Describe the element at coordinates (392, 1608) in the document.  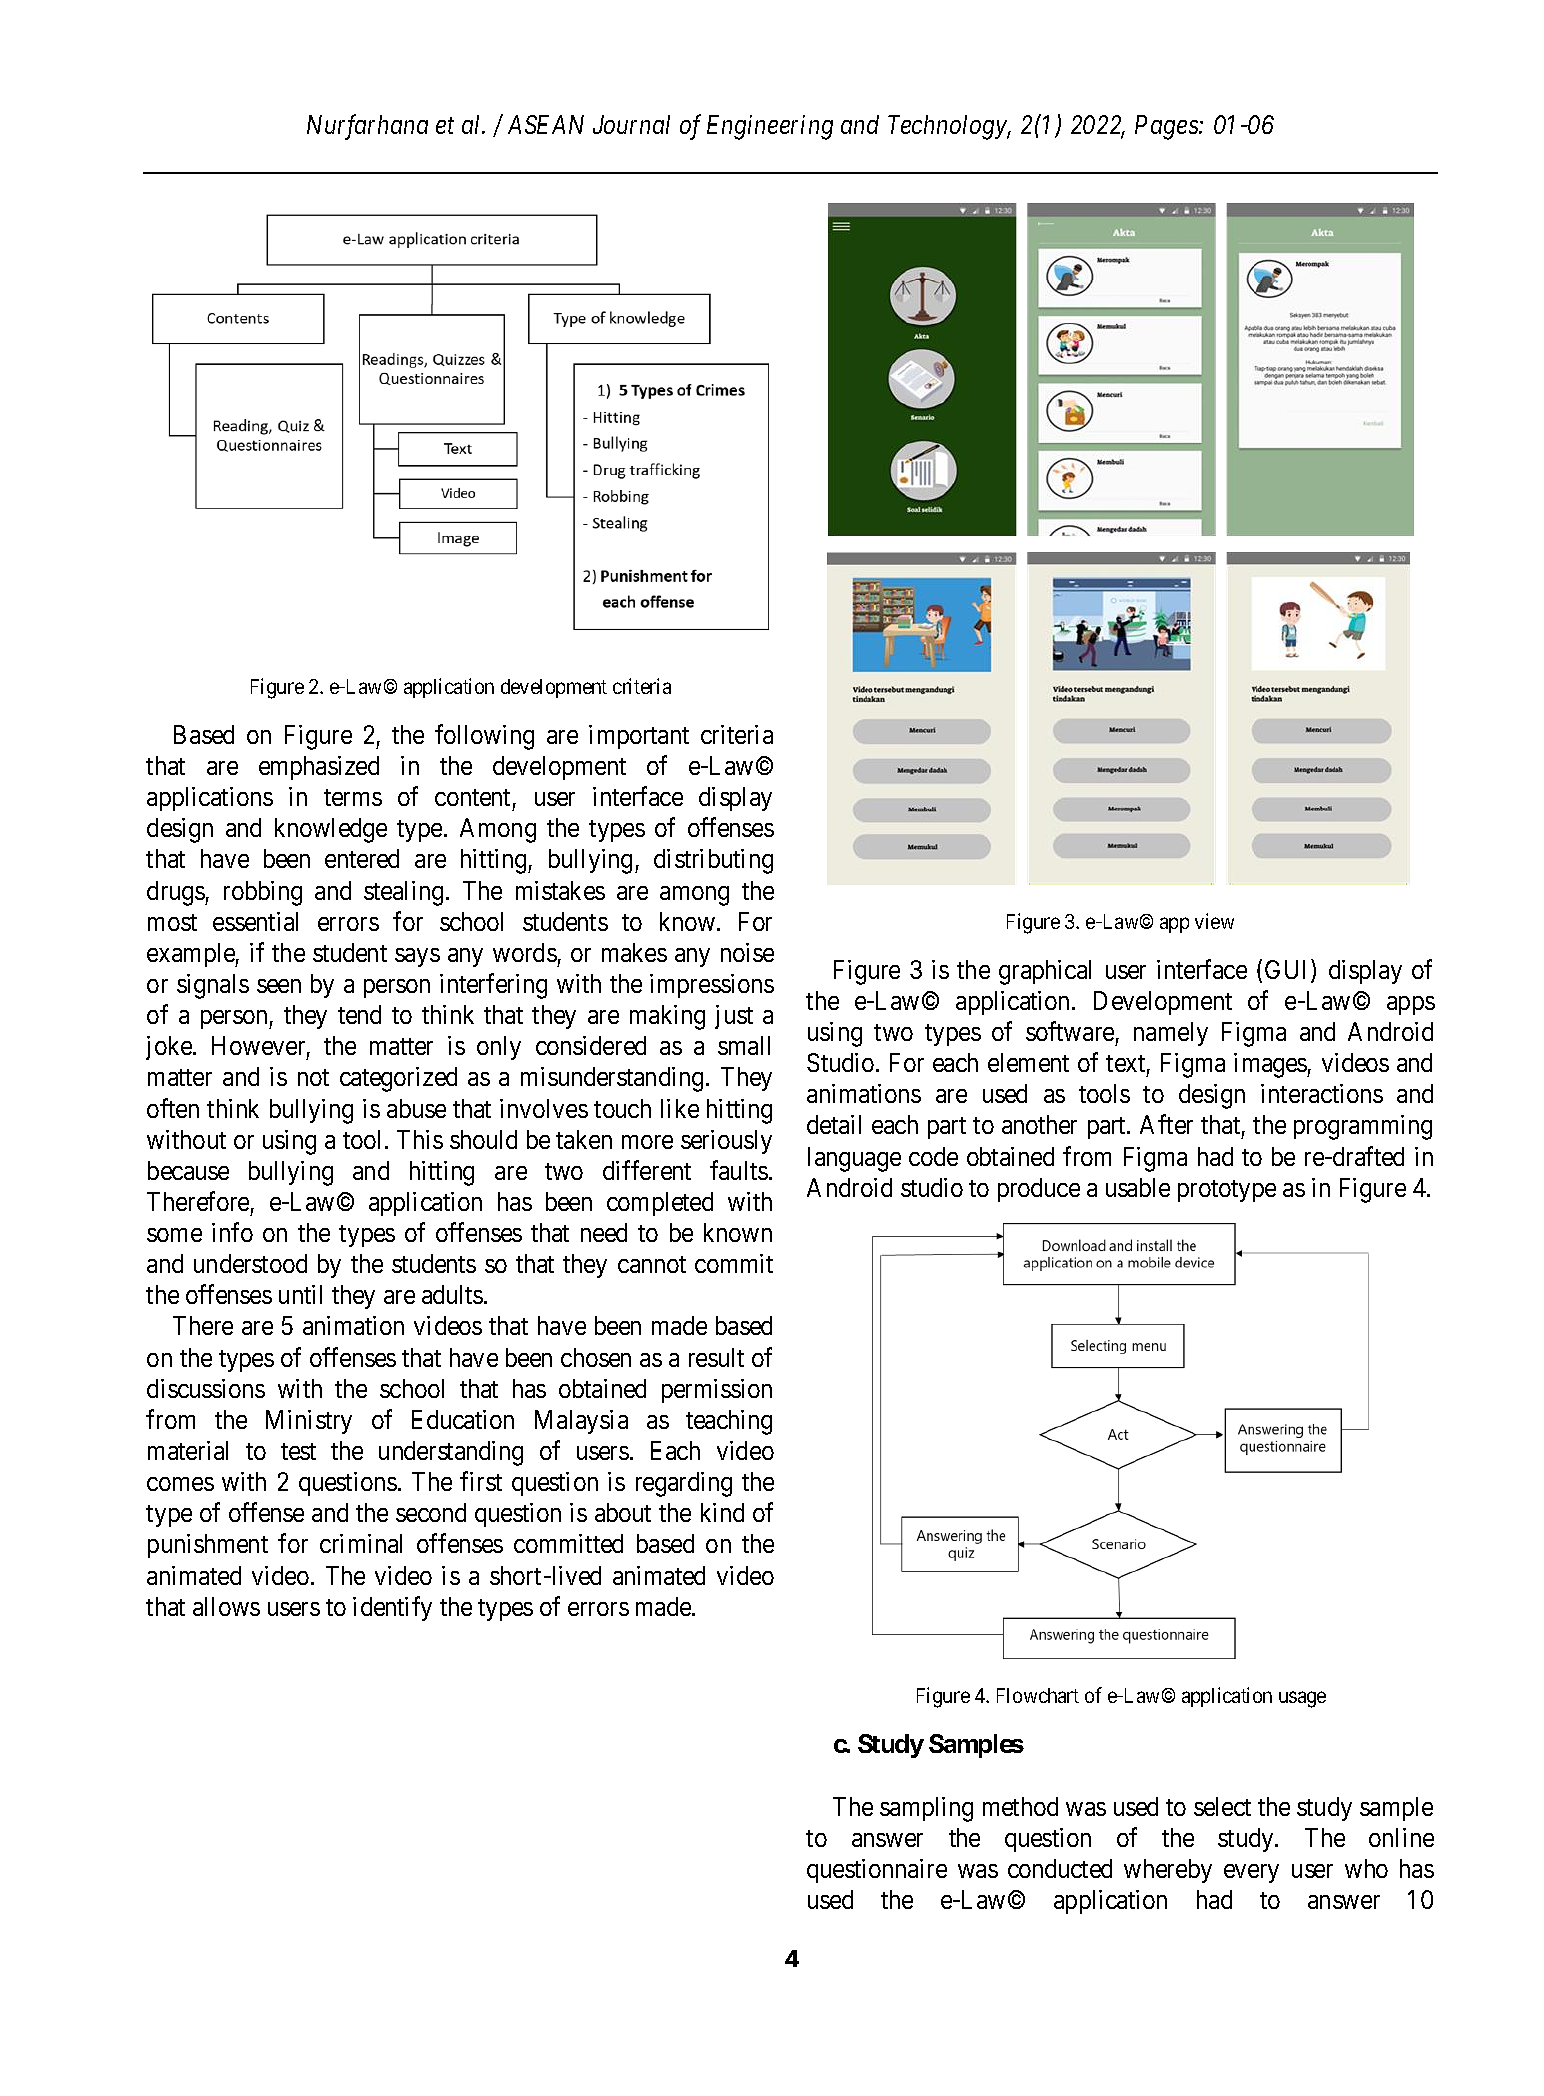
I see `identify` at that location.
